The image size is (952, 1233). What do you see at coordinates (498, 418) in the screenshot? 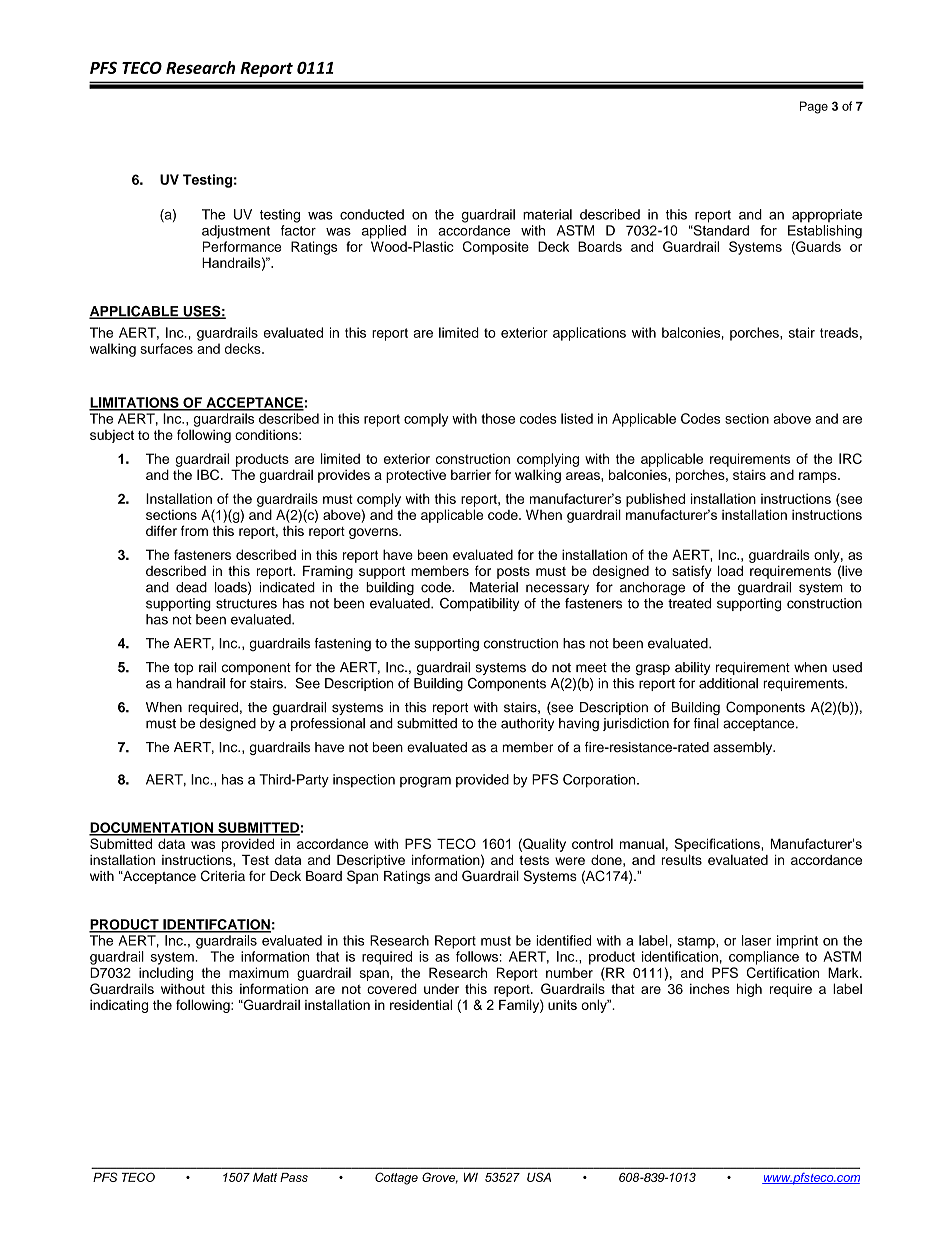
I see `those` at bounding box center [498, 418].
